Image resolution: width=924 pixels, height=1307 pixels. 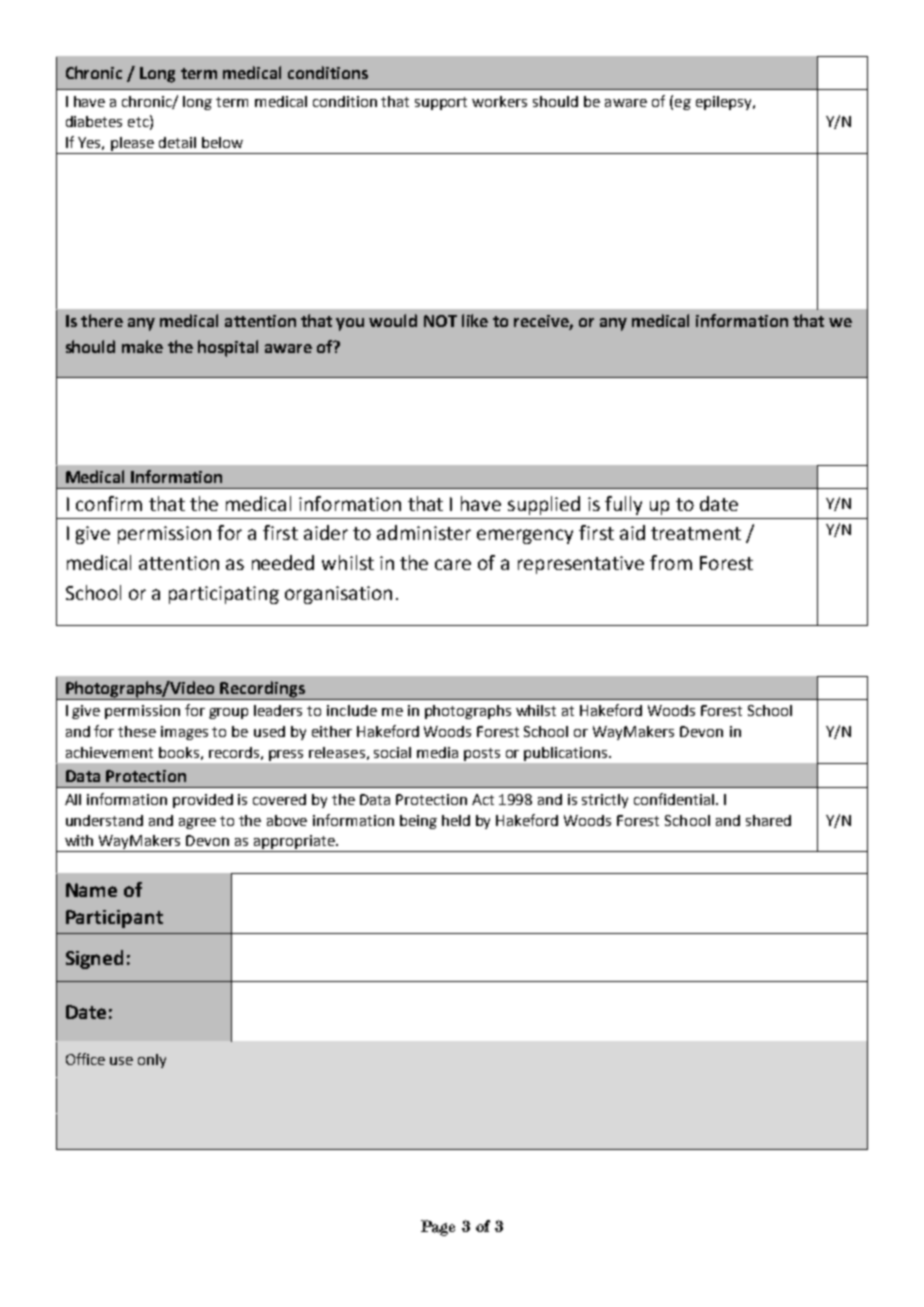 I want to click on Participant, so click(x=114, y=919).
